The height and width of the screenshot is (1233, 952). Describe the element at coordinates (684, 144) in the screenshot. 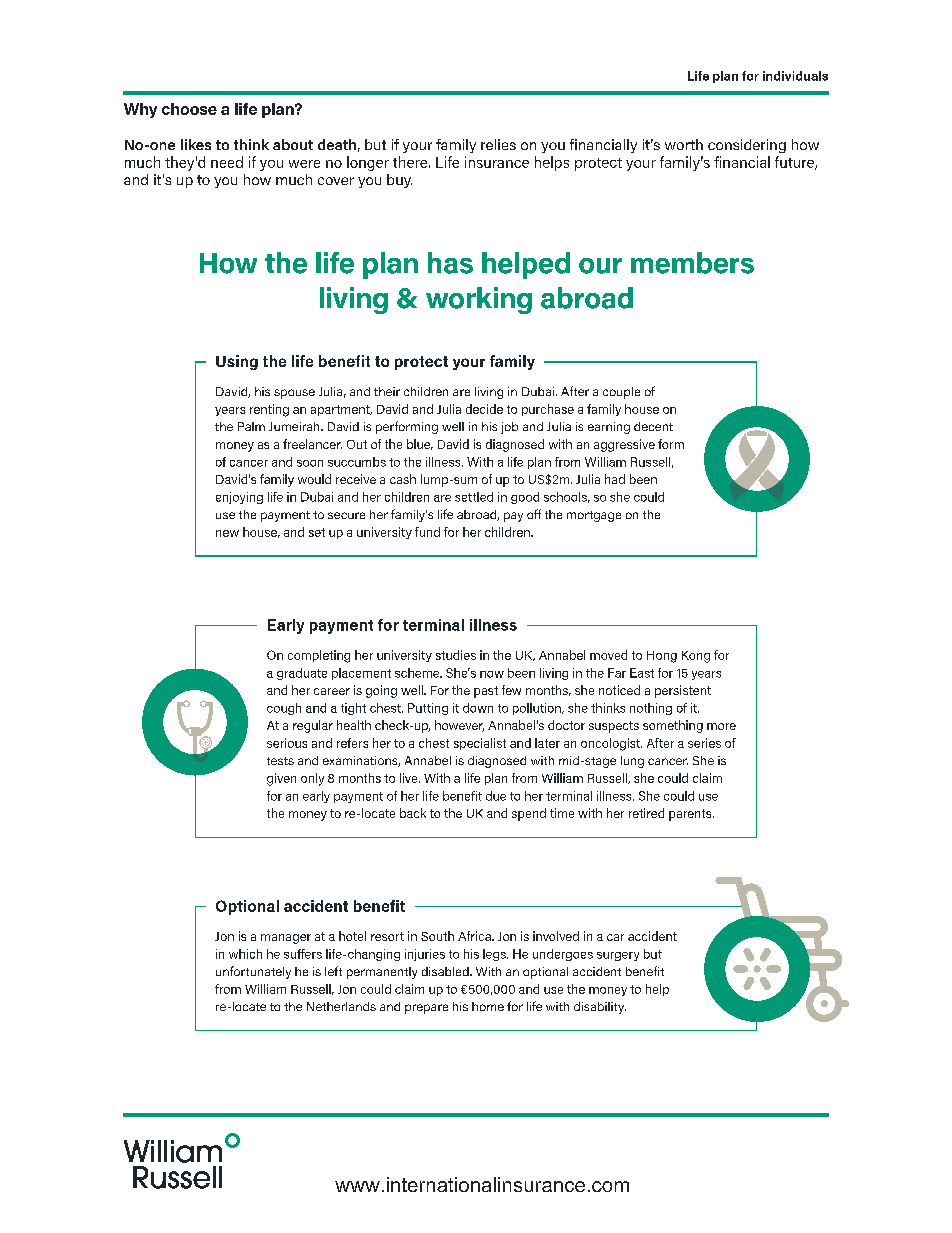

I see `worth` at that location.
